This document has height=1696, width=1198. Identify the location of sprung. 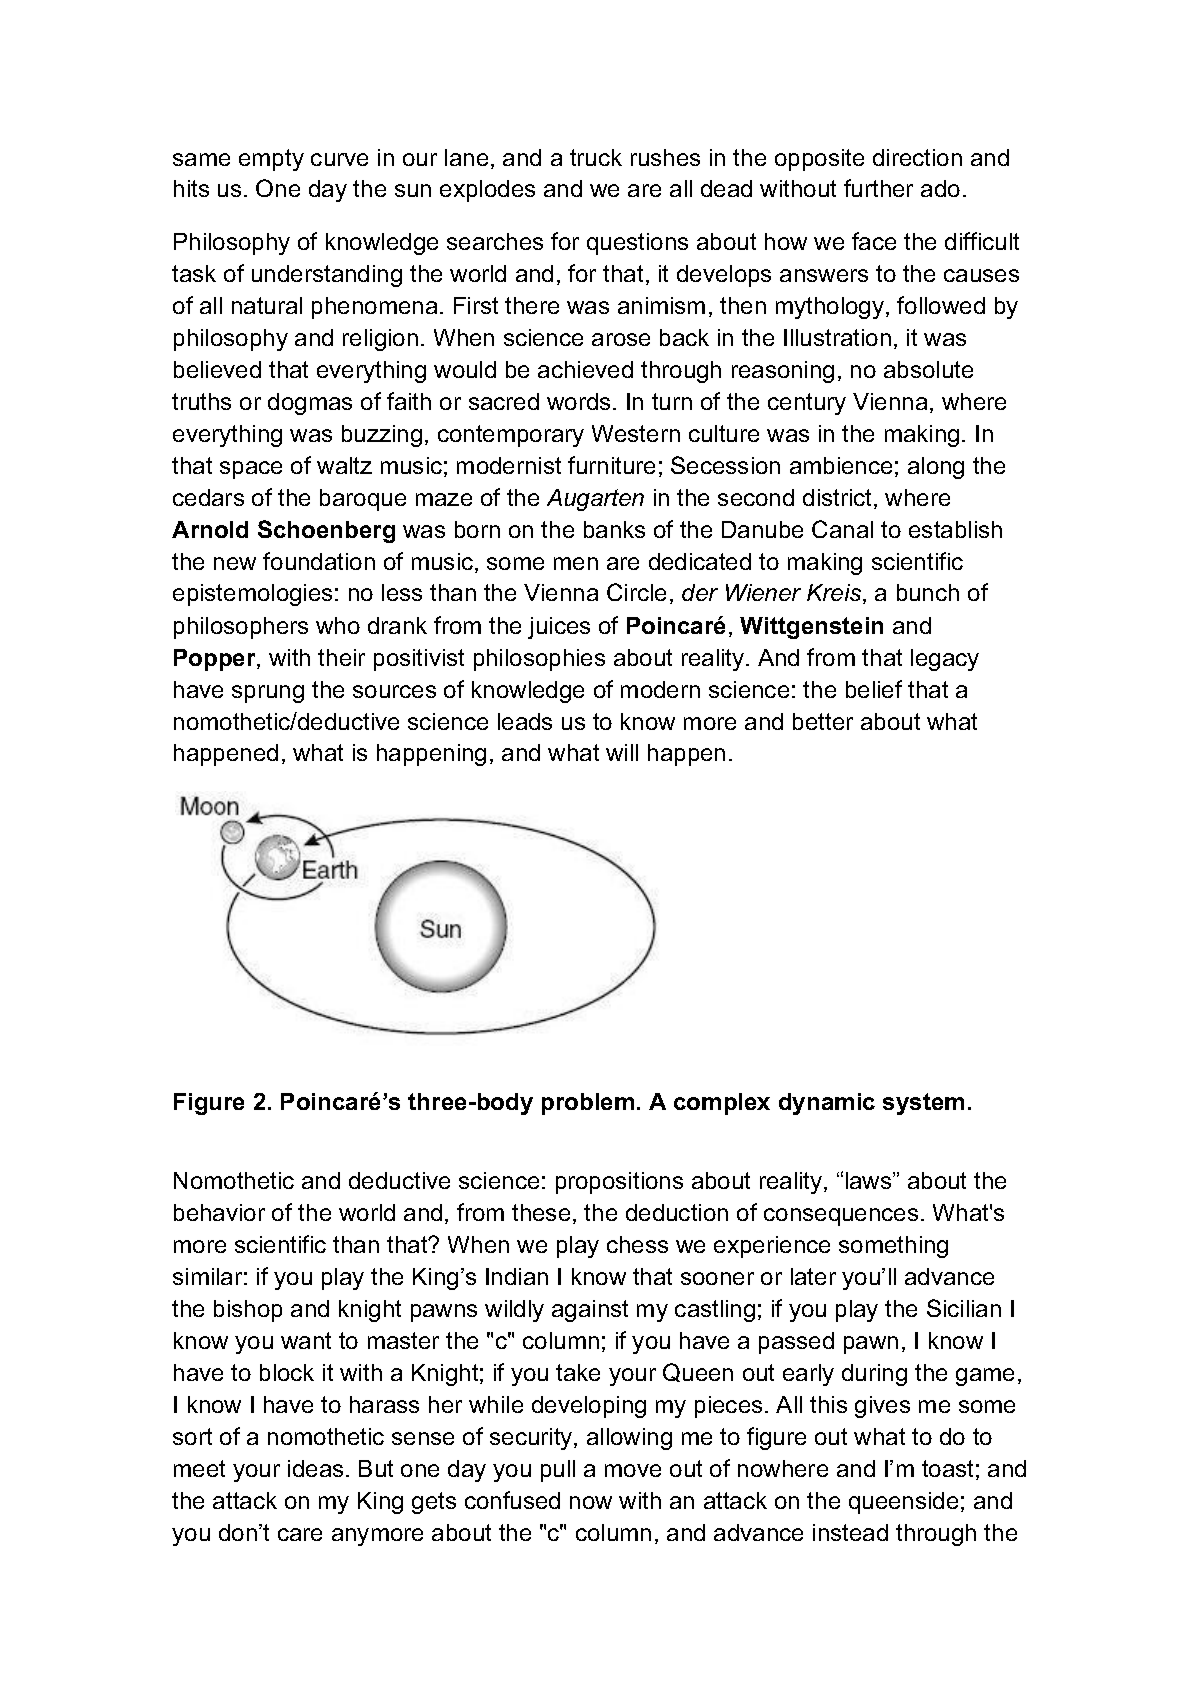
(268, 694).
